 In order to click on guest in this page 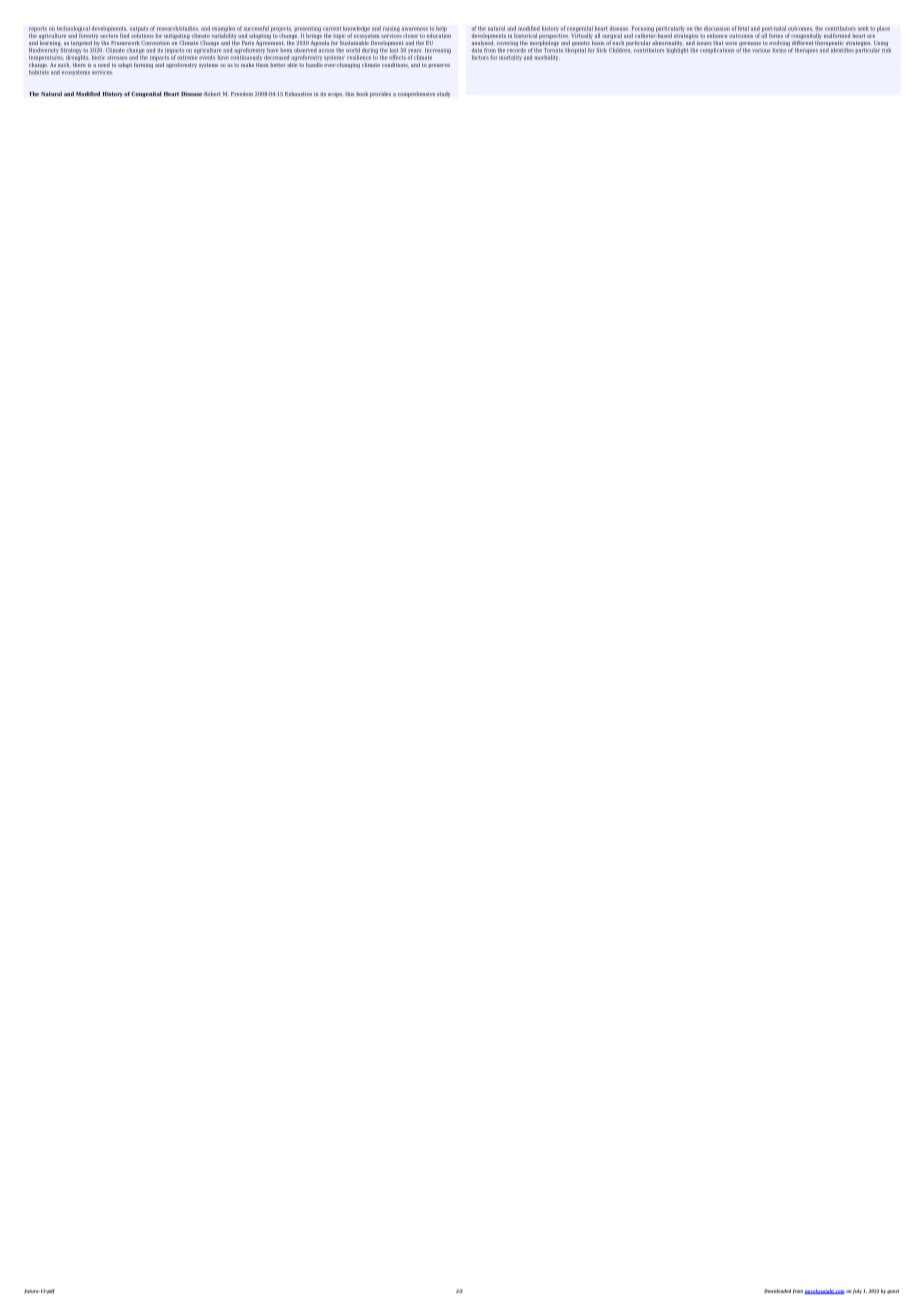, I will do `click(893, 1292)`.
